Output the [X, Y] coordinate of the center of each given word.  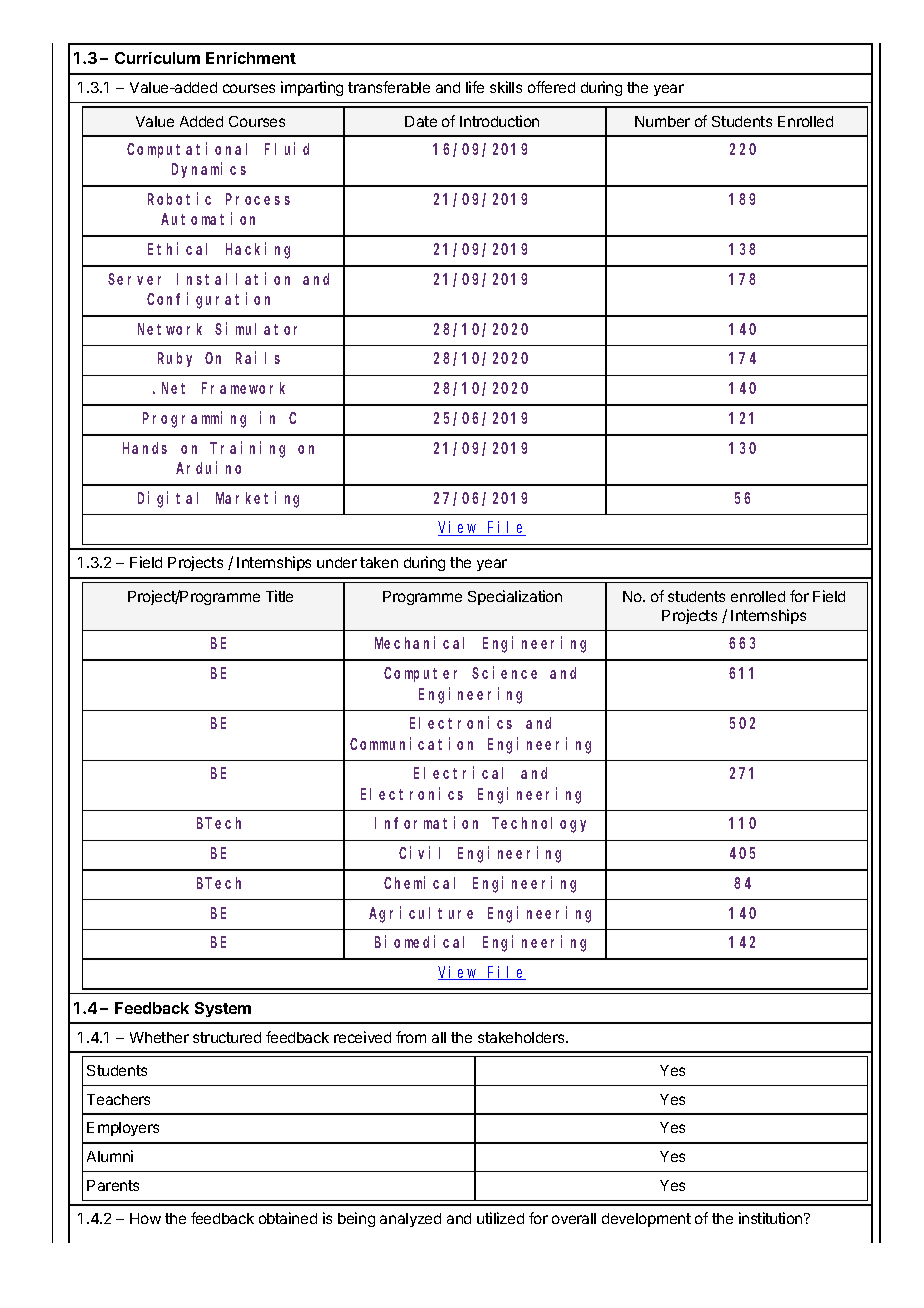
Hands [145, 448]
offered [551, 87]
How [145, 1218]
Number [662, 121]
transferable [389, 87]
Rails [258, 358]
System [223, 1009]
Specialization [515, 597]
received [362, 1037]
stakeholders [522, 1037]
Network [170, 329]
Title [279, 596]
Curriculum [157, 58]
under [337, 562]
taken [379, 562]
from [411, 1037]
